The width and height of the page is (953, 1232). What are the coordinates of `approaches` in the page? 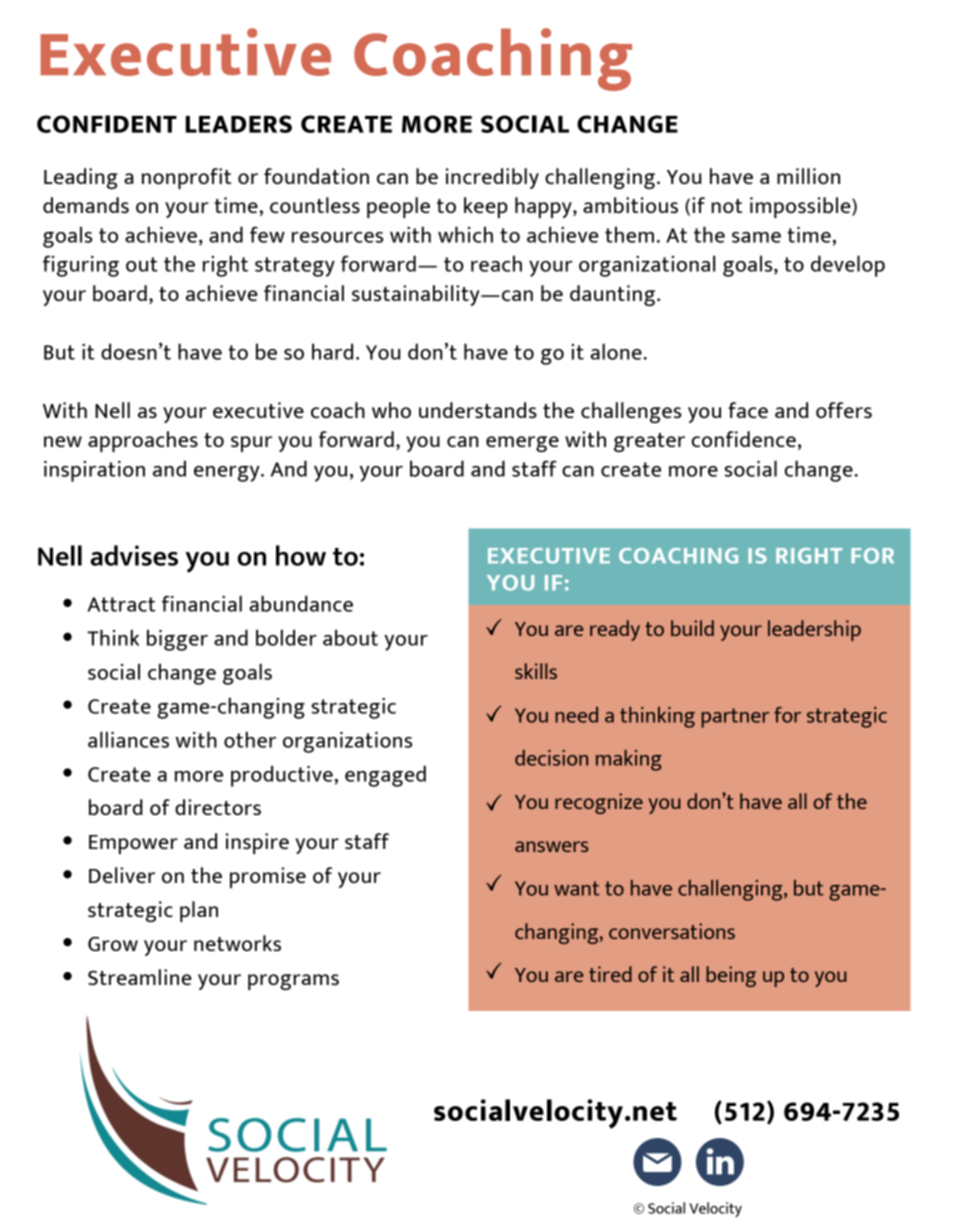 It's located at (143, 441).
